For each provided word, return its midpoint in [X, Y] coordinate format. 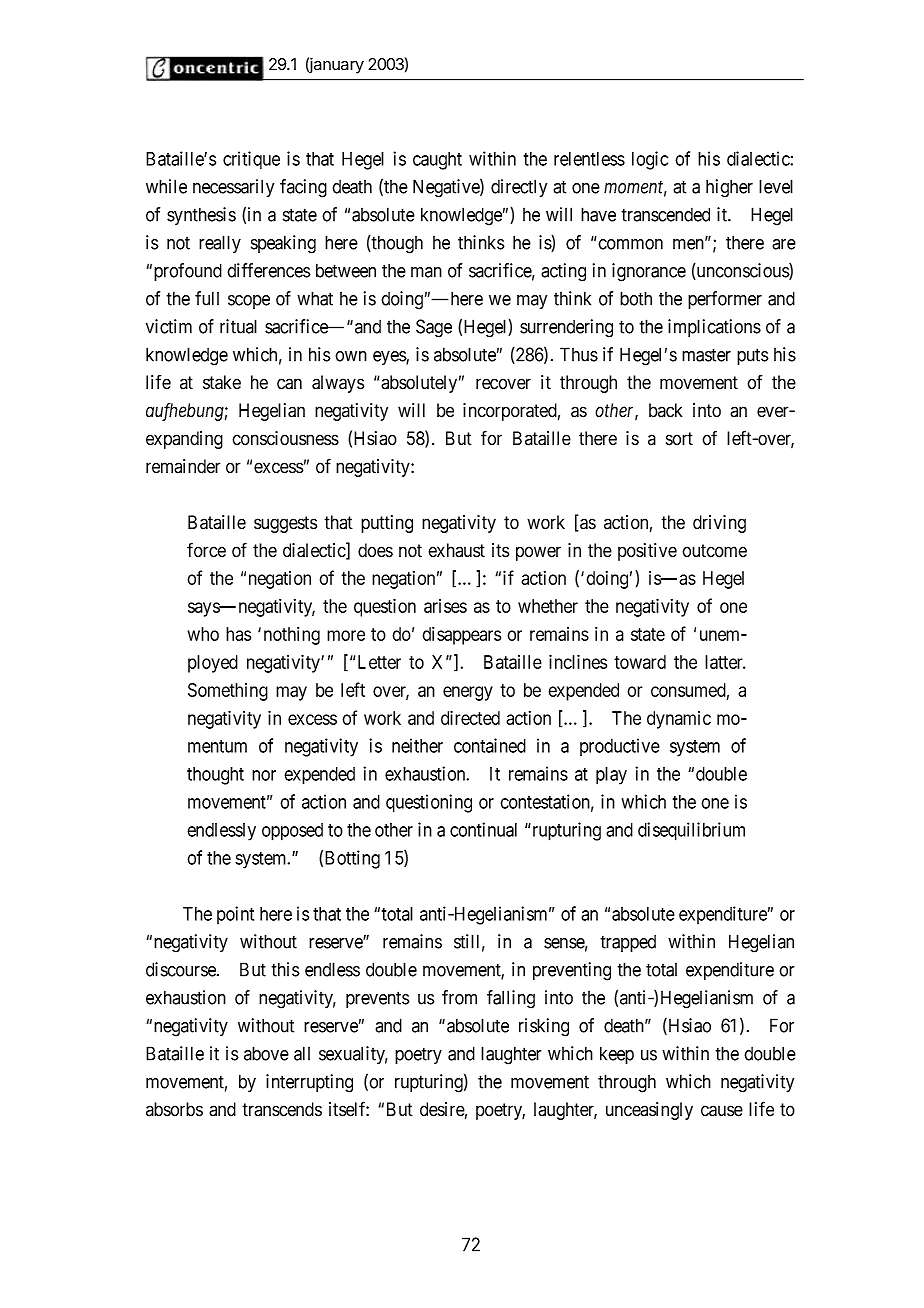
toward [640, 662]
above [266, 1053]
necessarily [233, 188]
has [238, 634]
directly [519, 188]
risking [544, 1027]
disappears [461, 636]
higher [729, 188]
